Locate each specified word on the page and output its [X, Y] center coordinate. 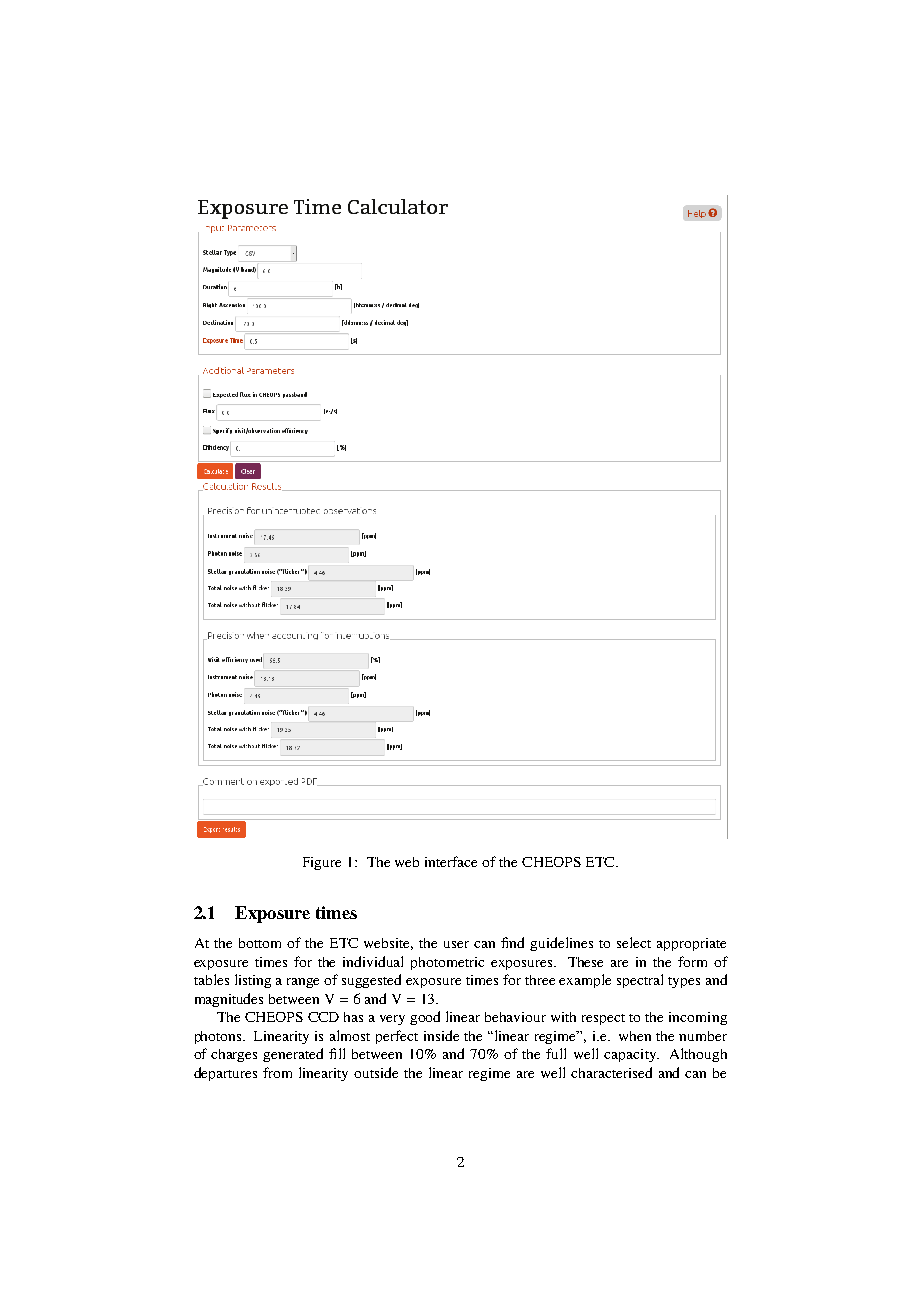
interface [451, 861]
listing [253, 981]
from [277, 1072]
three [540, 980]
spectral [640, 981]
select [634, 942]
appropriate [691, 944]
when [635, 1036]
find [512, 942]
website [388, 944]
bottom [260, 943]
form [692, 961]
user [456, 944]
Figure [322, 863]
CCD [323, 1017]
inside [441, 1035]
